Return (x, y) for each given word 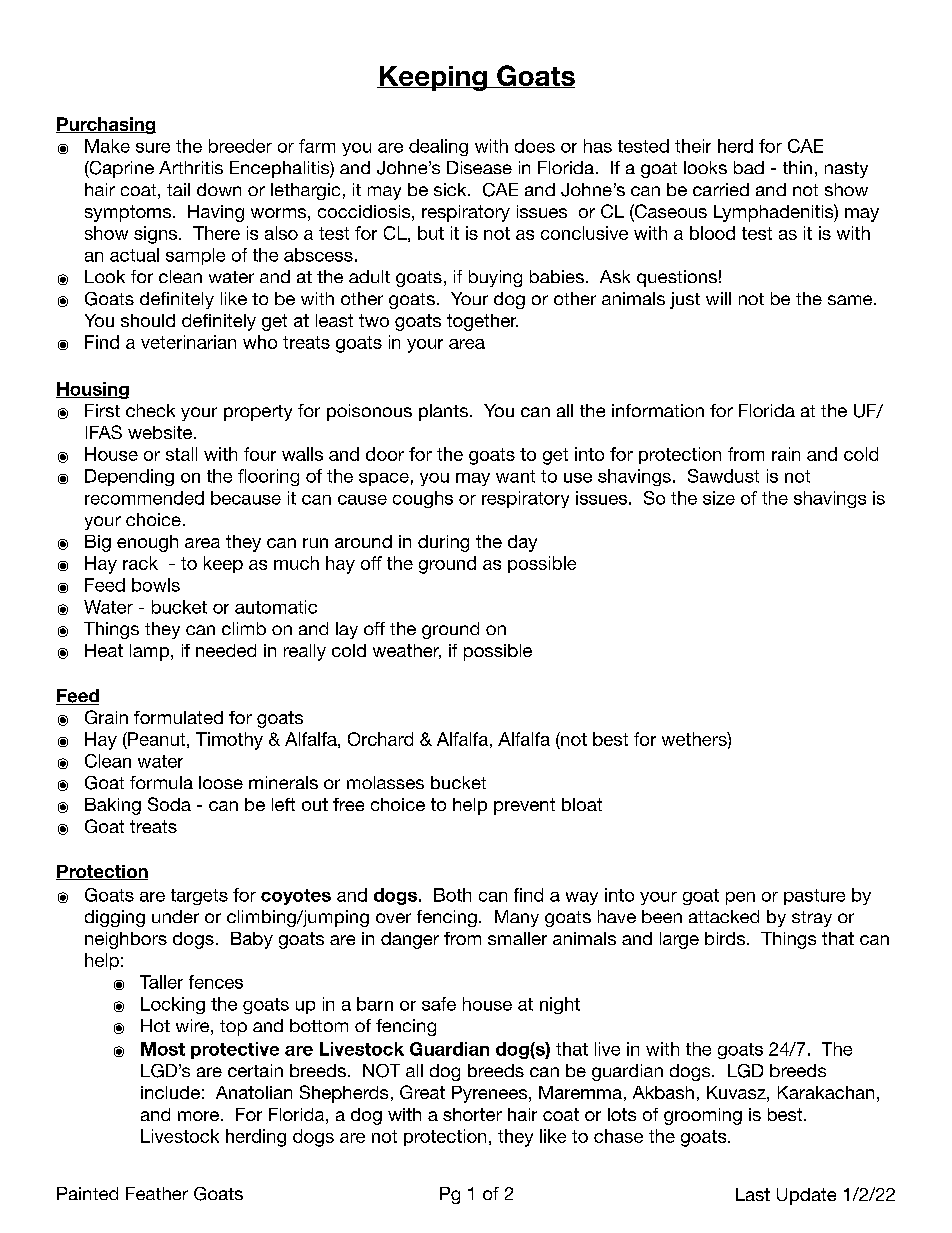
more (198, 1116)
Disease (479, 167)
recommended (144, 498)
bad (749, 167)
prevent (524, 806)
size (719, 498)
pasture (814, 897)
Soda (169, 804)
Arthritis (191, 167)
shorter (472, 1114)
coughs (423, 499)
